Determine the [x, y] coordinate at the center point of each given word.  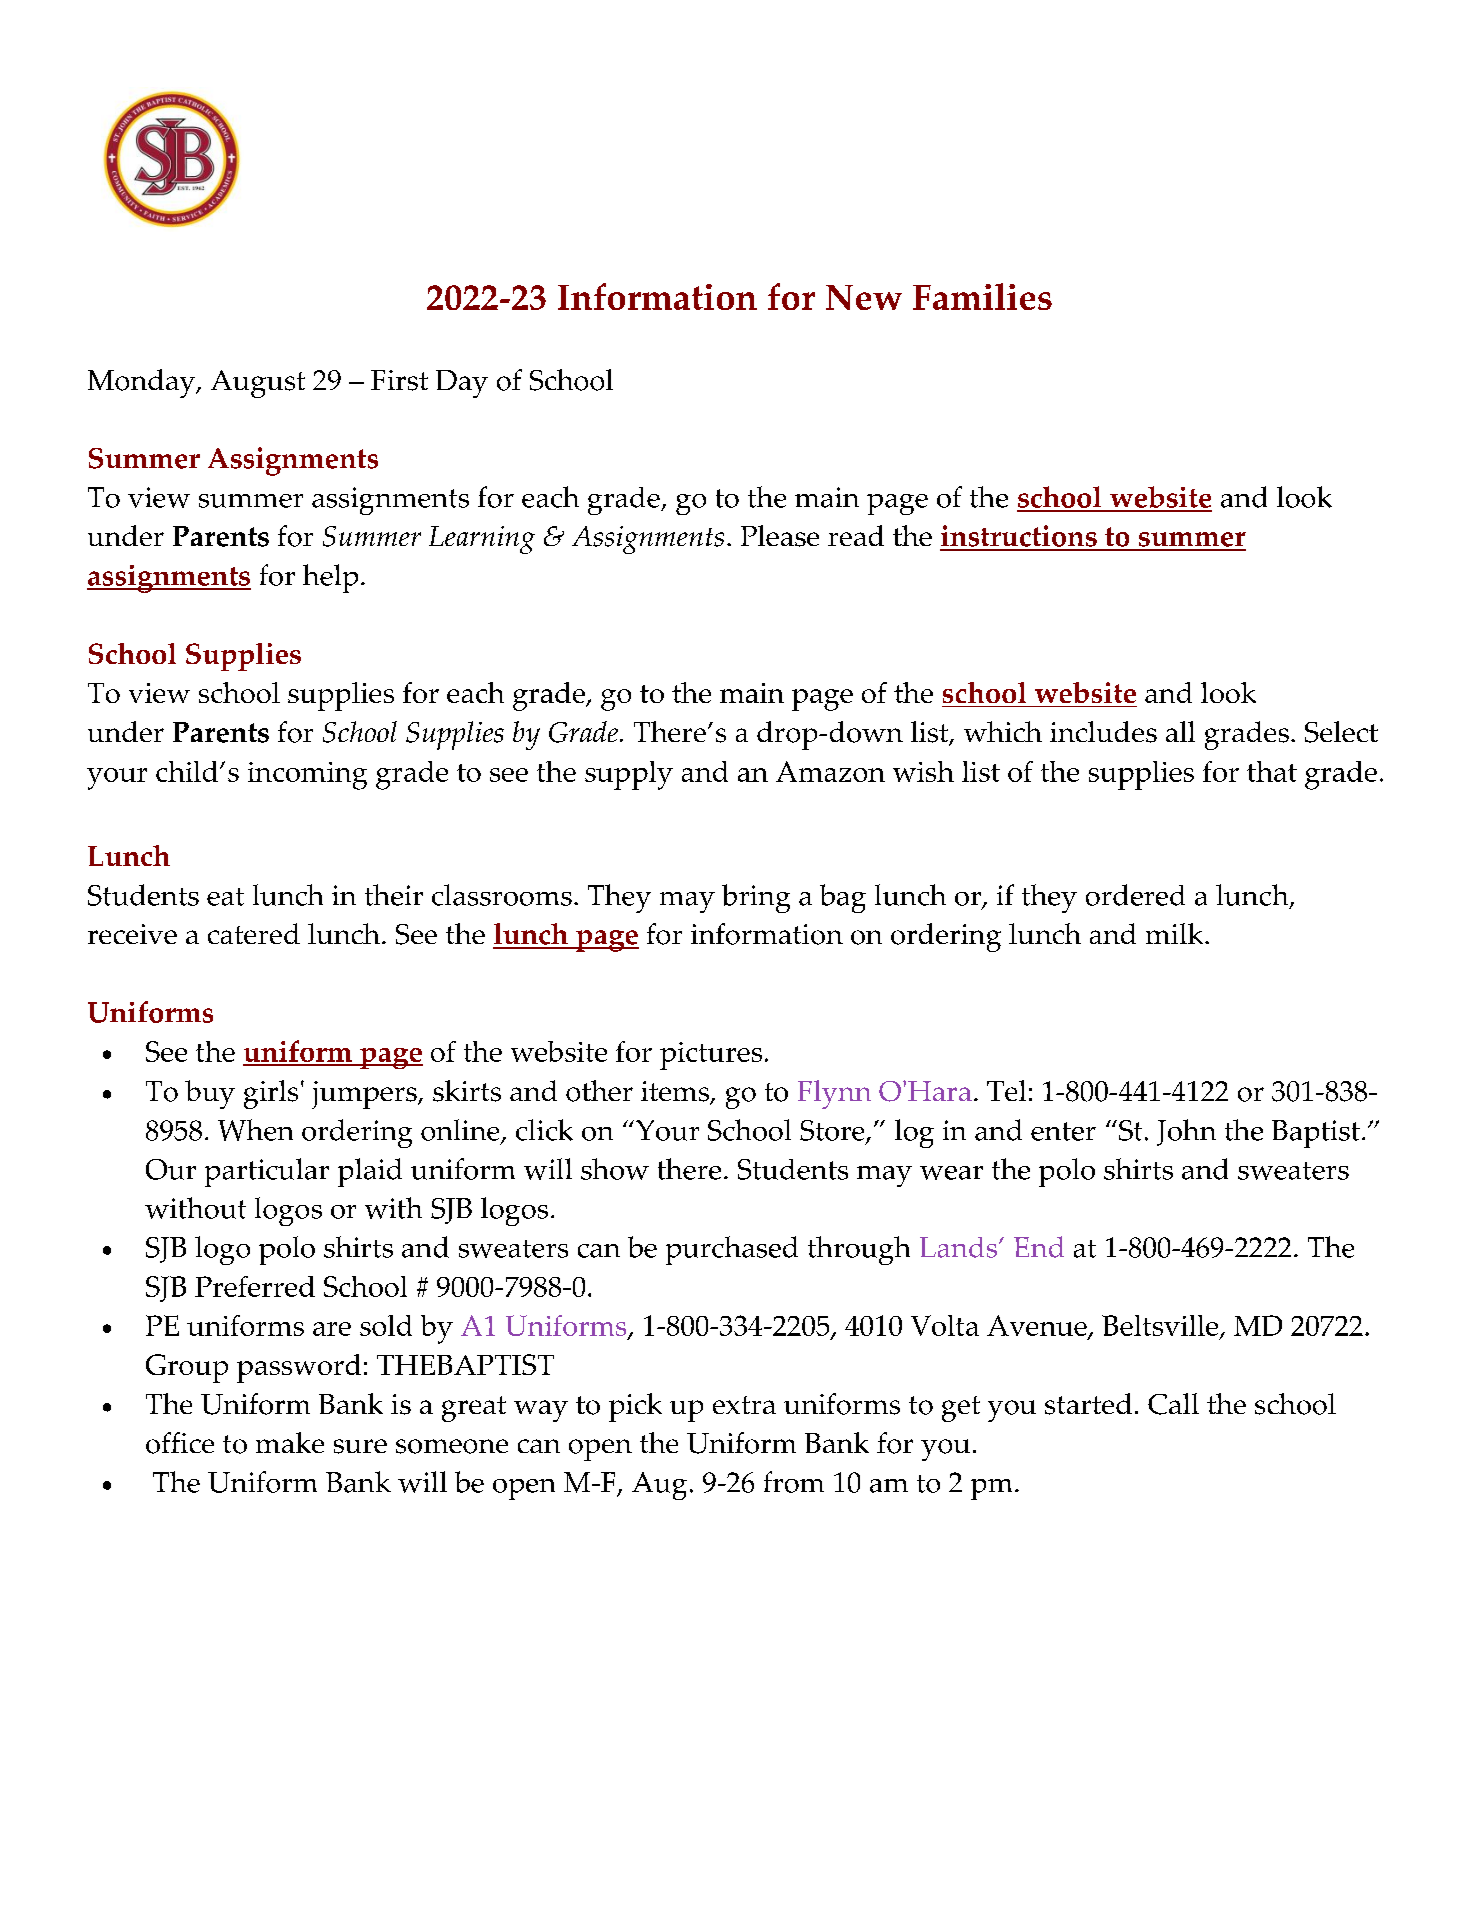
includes [1103, 732]
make [290, 1442]
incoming [307, 776]
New [864, 297]
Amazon [830, 771]
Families [982, 296]
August [258, 384]
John [1186, 1132]
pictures [711, 1056]
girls [271, 1094]
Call [1173, 1404]
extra [744, 1405]
